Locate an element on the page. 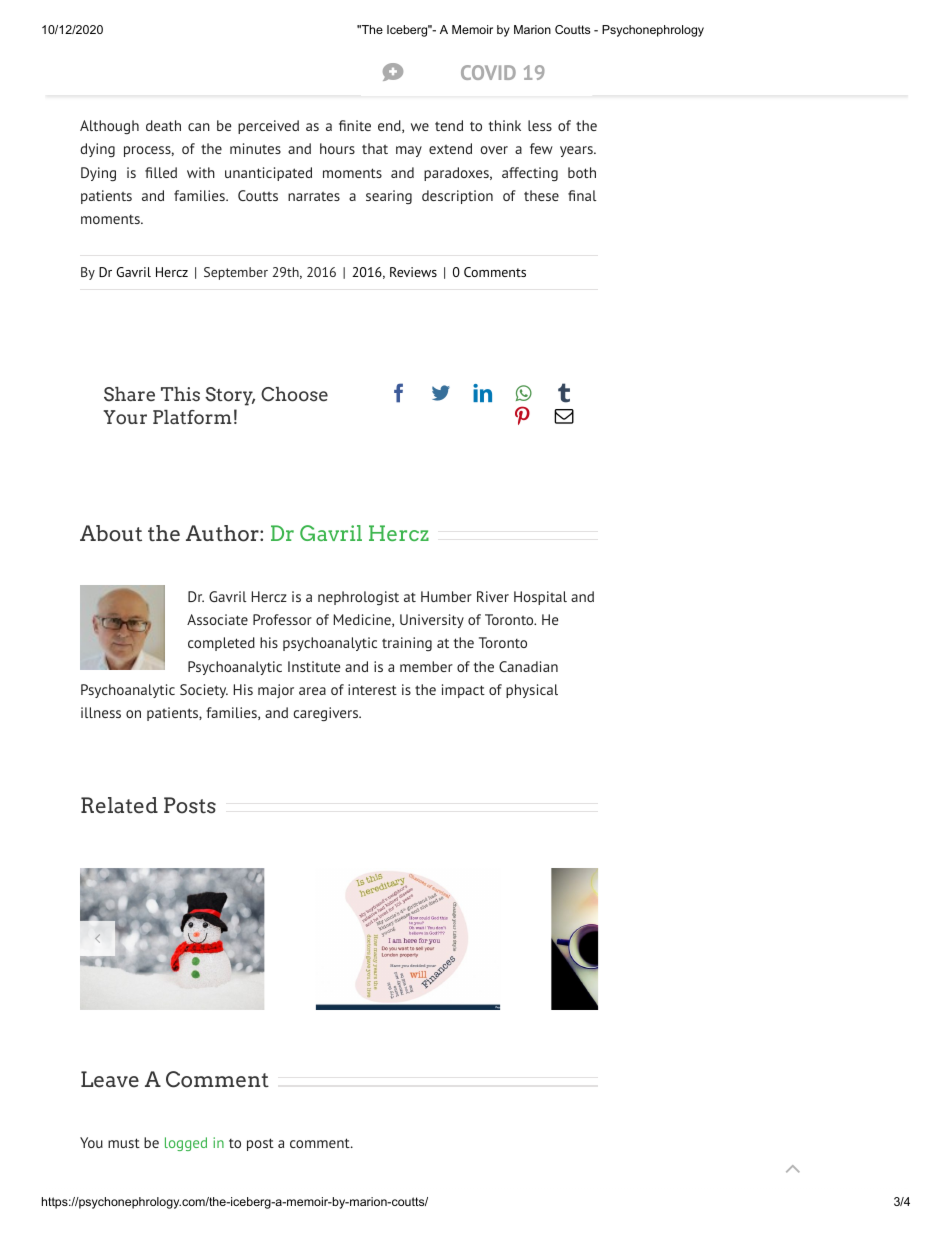  area is located at coordinates (312, 691).
